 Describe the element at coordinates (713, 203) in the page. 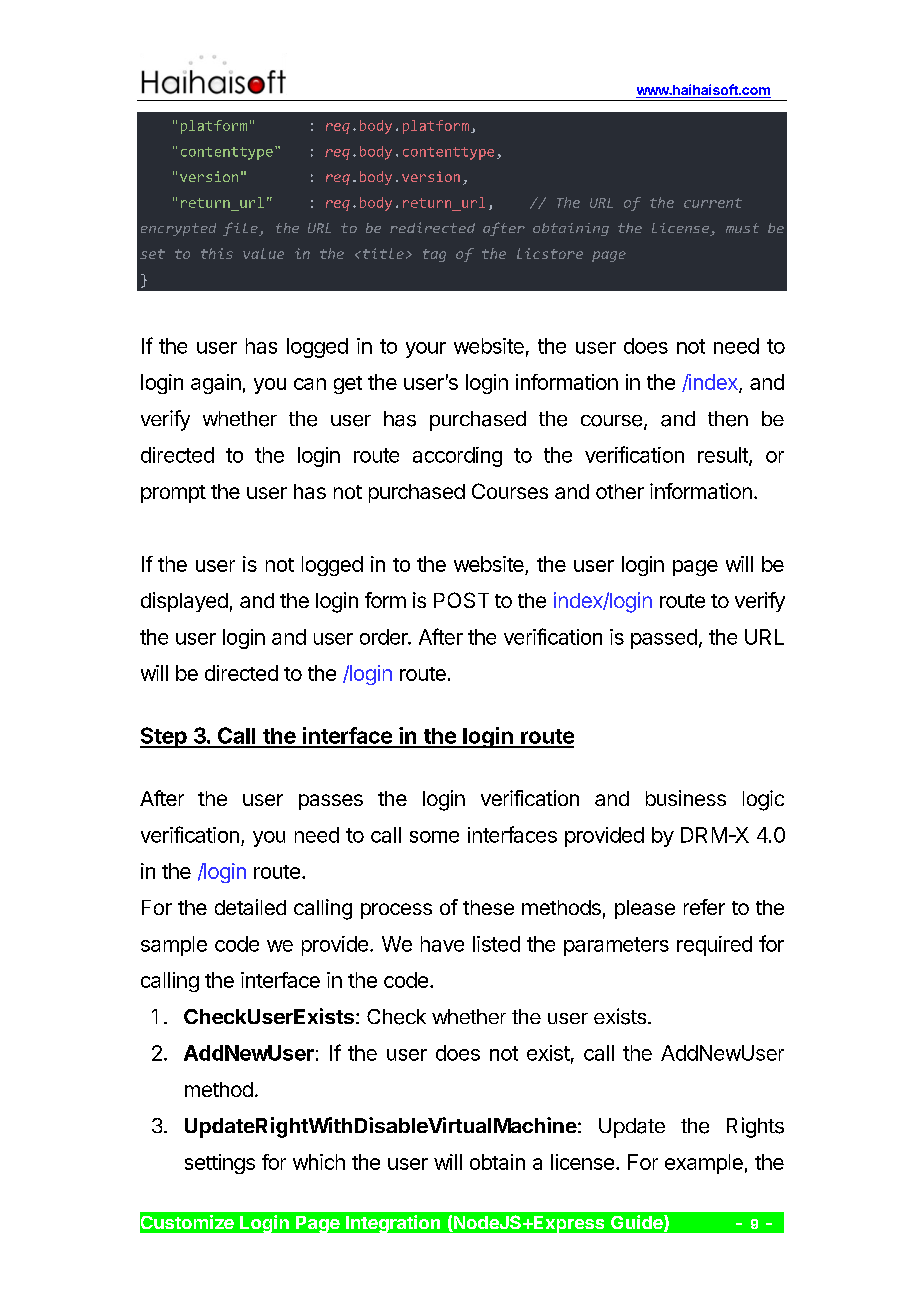

I see `current` at that location.
